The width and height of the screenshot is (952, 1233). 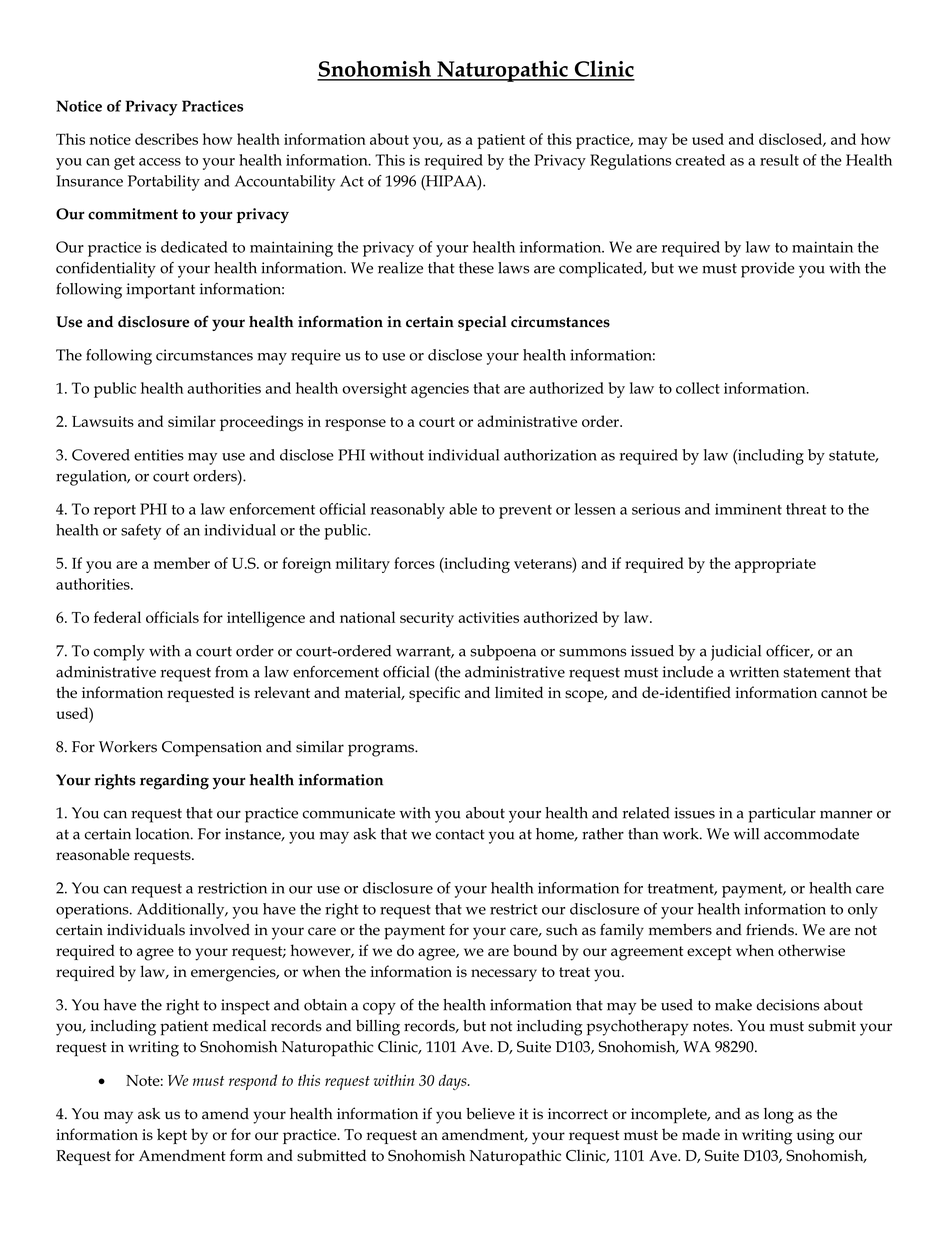 What do you see at coordinates (160, 162) in the screenshot?
I see `access` at bounding box center [160, 162].
